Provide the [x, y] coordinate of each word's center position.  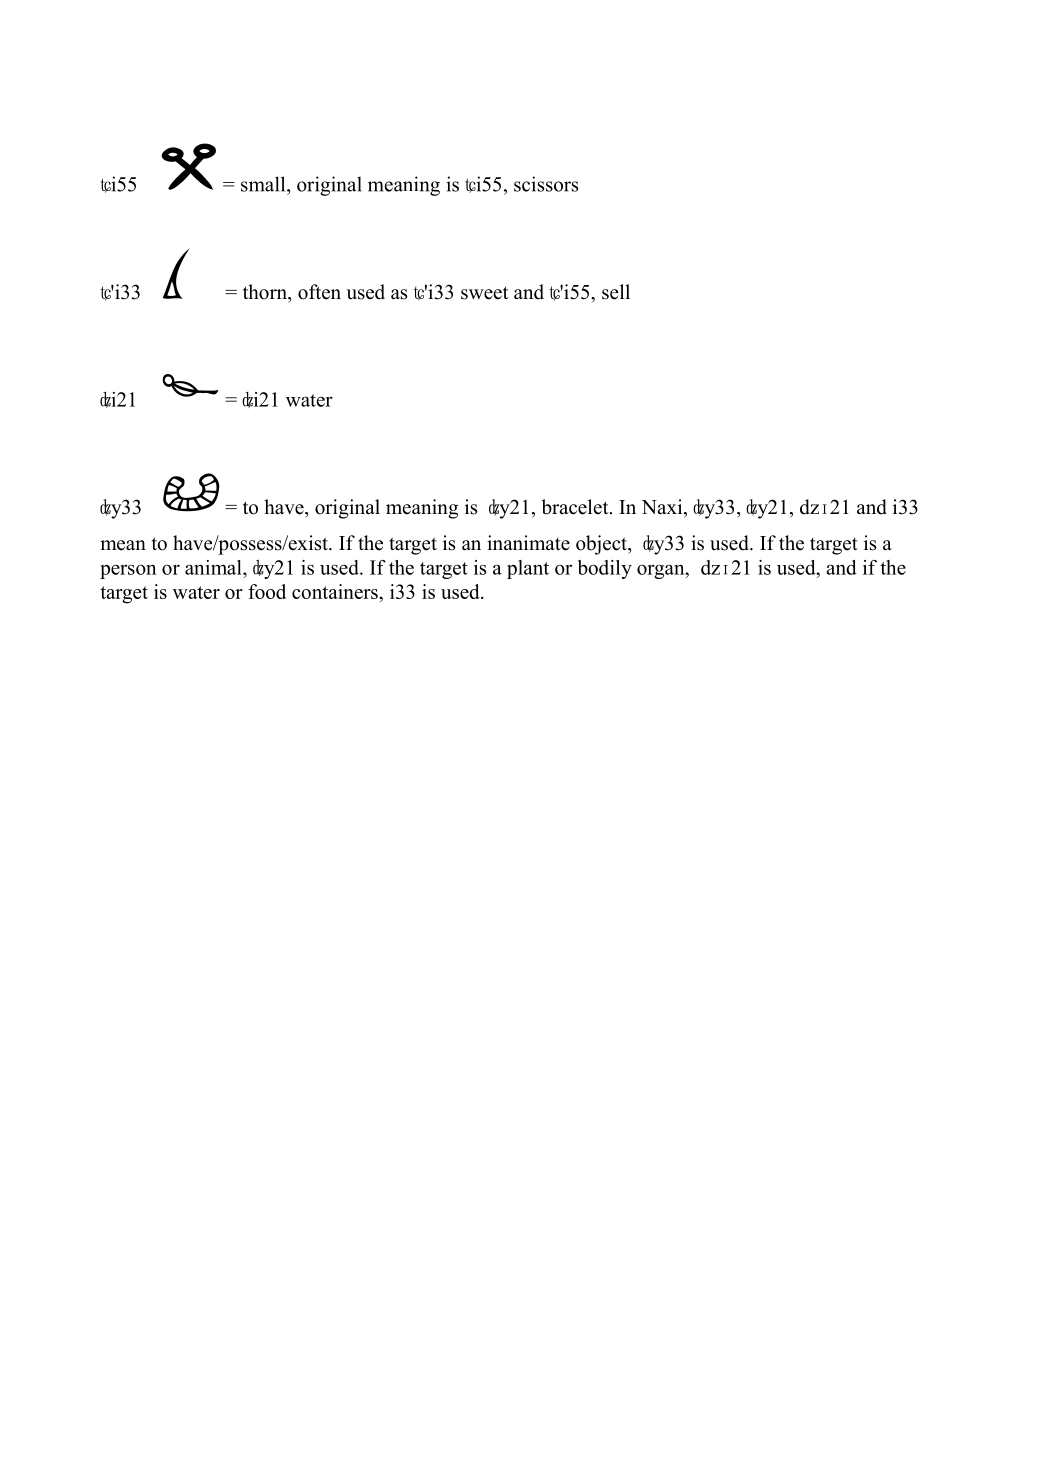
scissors [546, 184]
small [264, 184]
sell [616, 292]
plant [528, 569]
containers [336, 591]
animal [214, 567]
